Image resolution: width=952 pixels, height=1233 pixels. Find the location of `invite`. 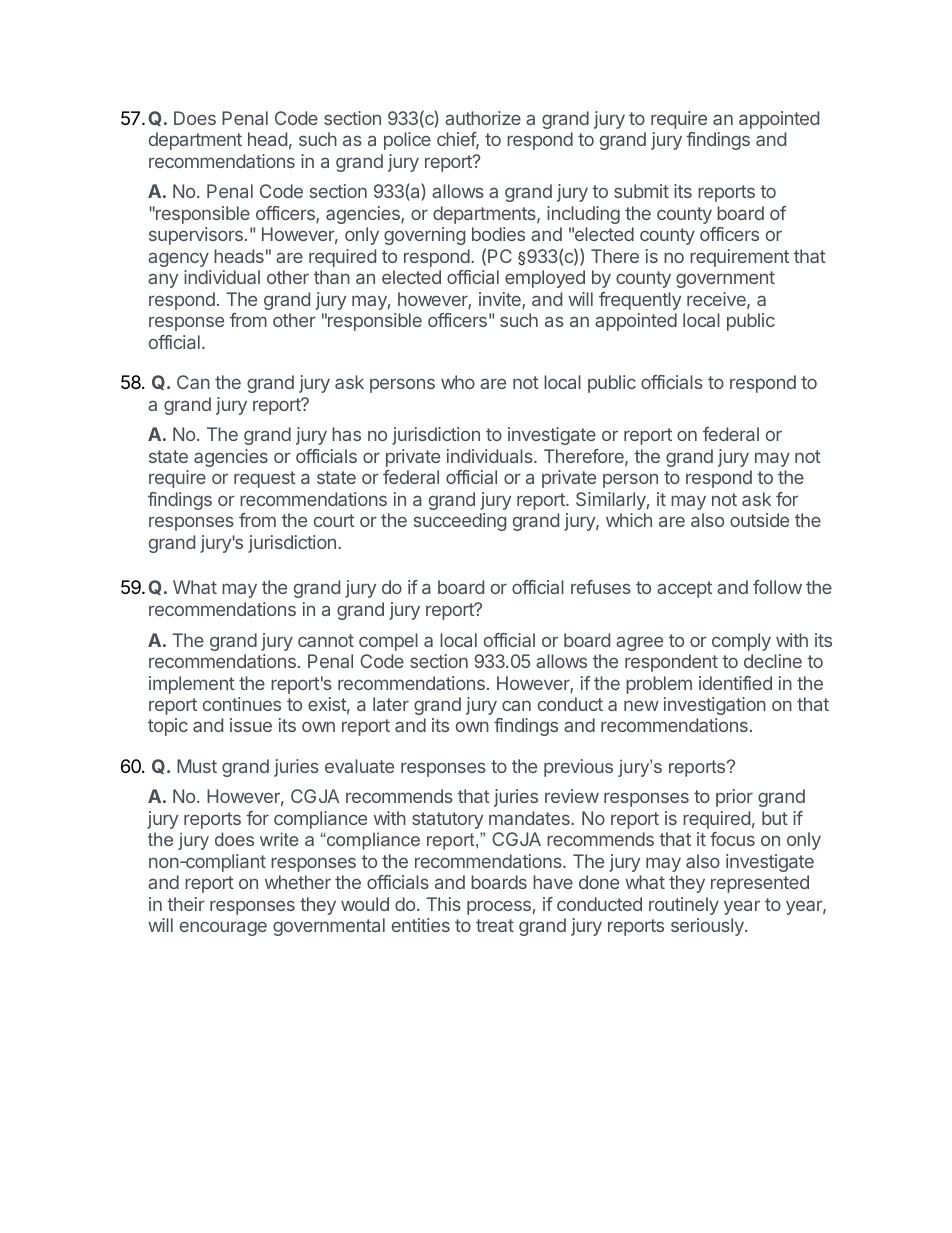

invite is located at coordinates (501, 300).
